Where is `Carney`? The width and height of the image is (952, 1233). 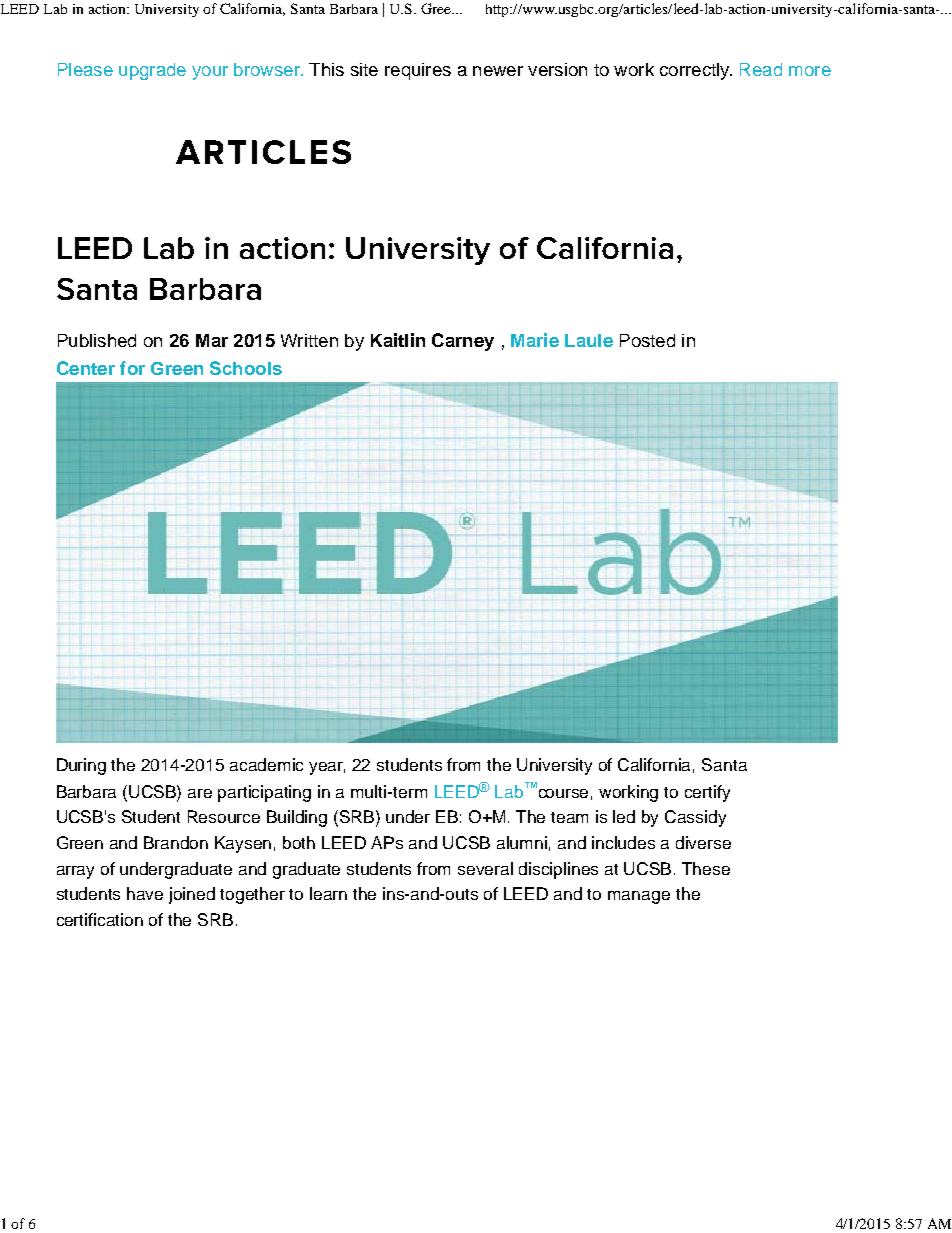
Carney is located at coordinates (463, 342).
